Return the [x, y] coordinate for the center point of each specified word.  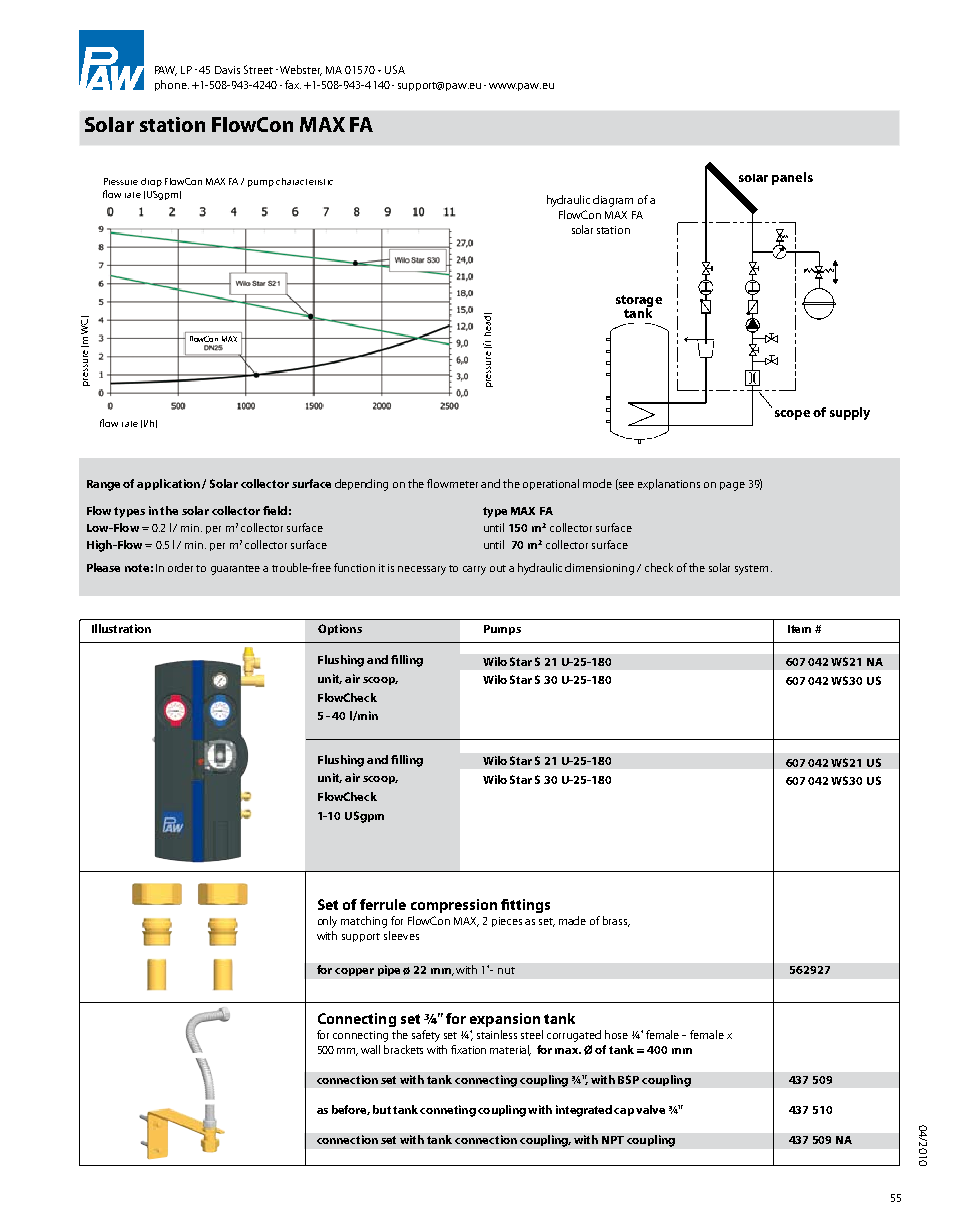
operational [551, 484]
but [382, 1109]
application [168, 484]
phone [172, 85]
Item [799, 629]
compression [454, 906]
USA [395, 69]
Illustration [121, 628]
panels [792, 178]
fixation [468, 1049]
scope [792, 415]
